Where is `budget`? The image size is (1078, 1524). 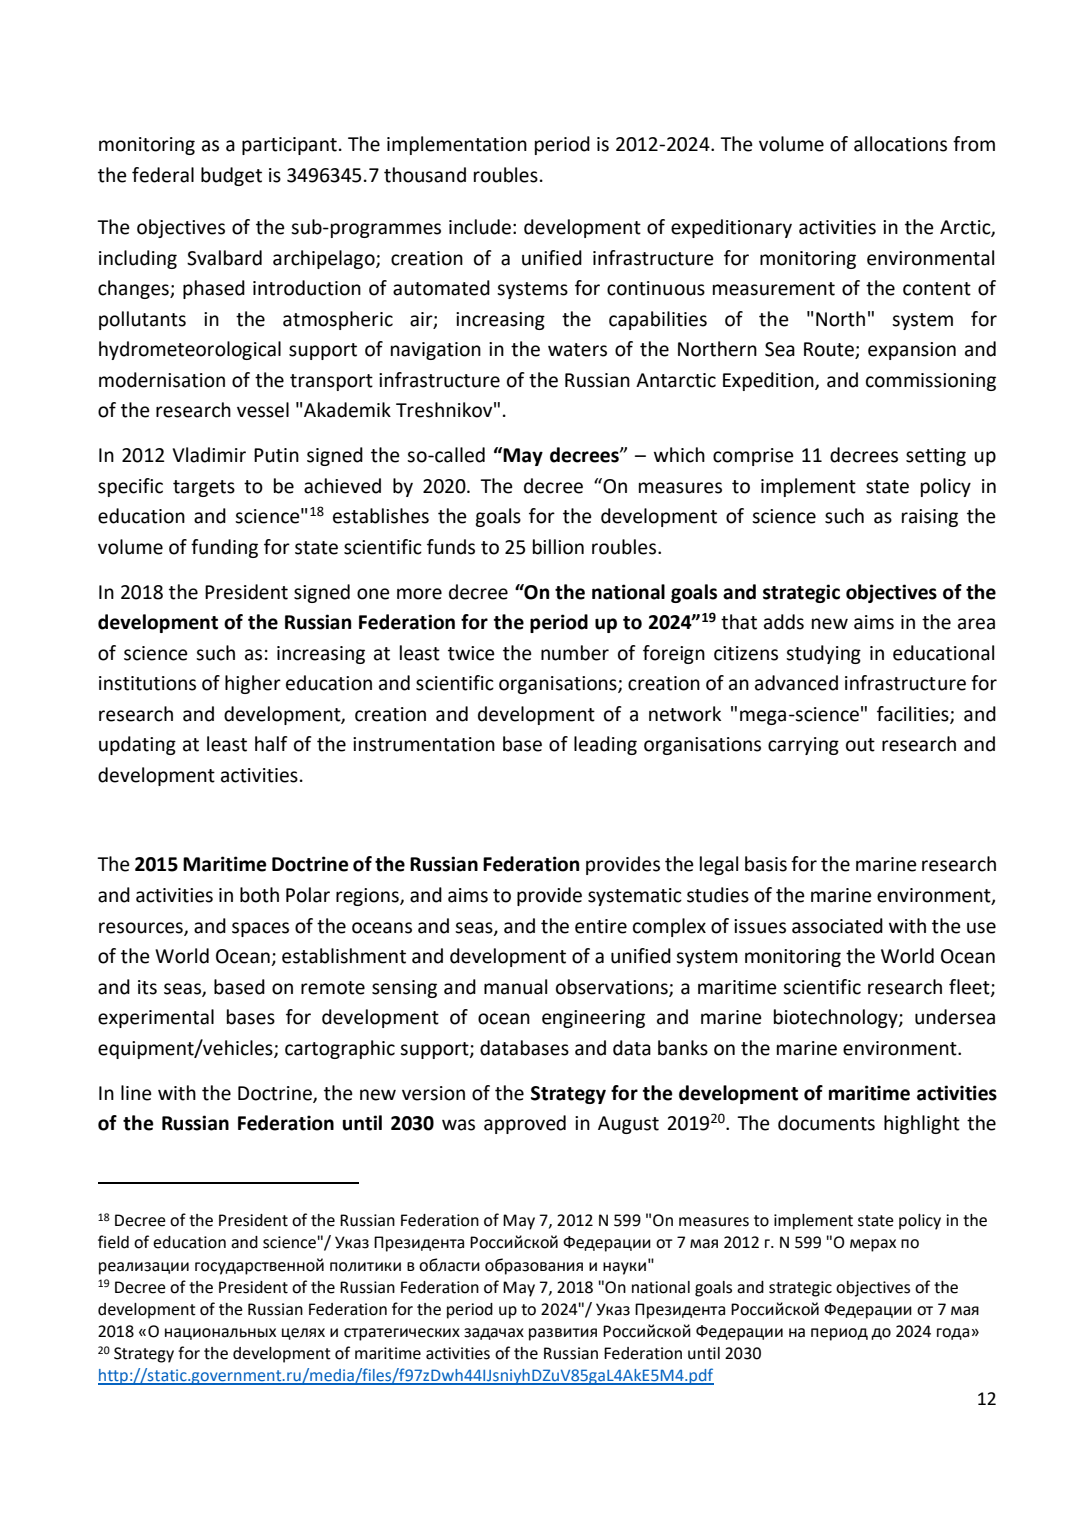 budget is located at coordinates (231, 176).
